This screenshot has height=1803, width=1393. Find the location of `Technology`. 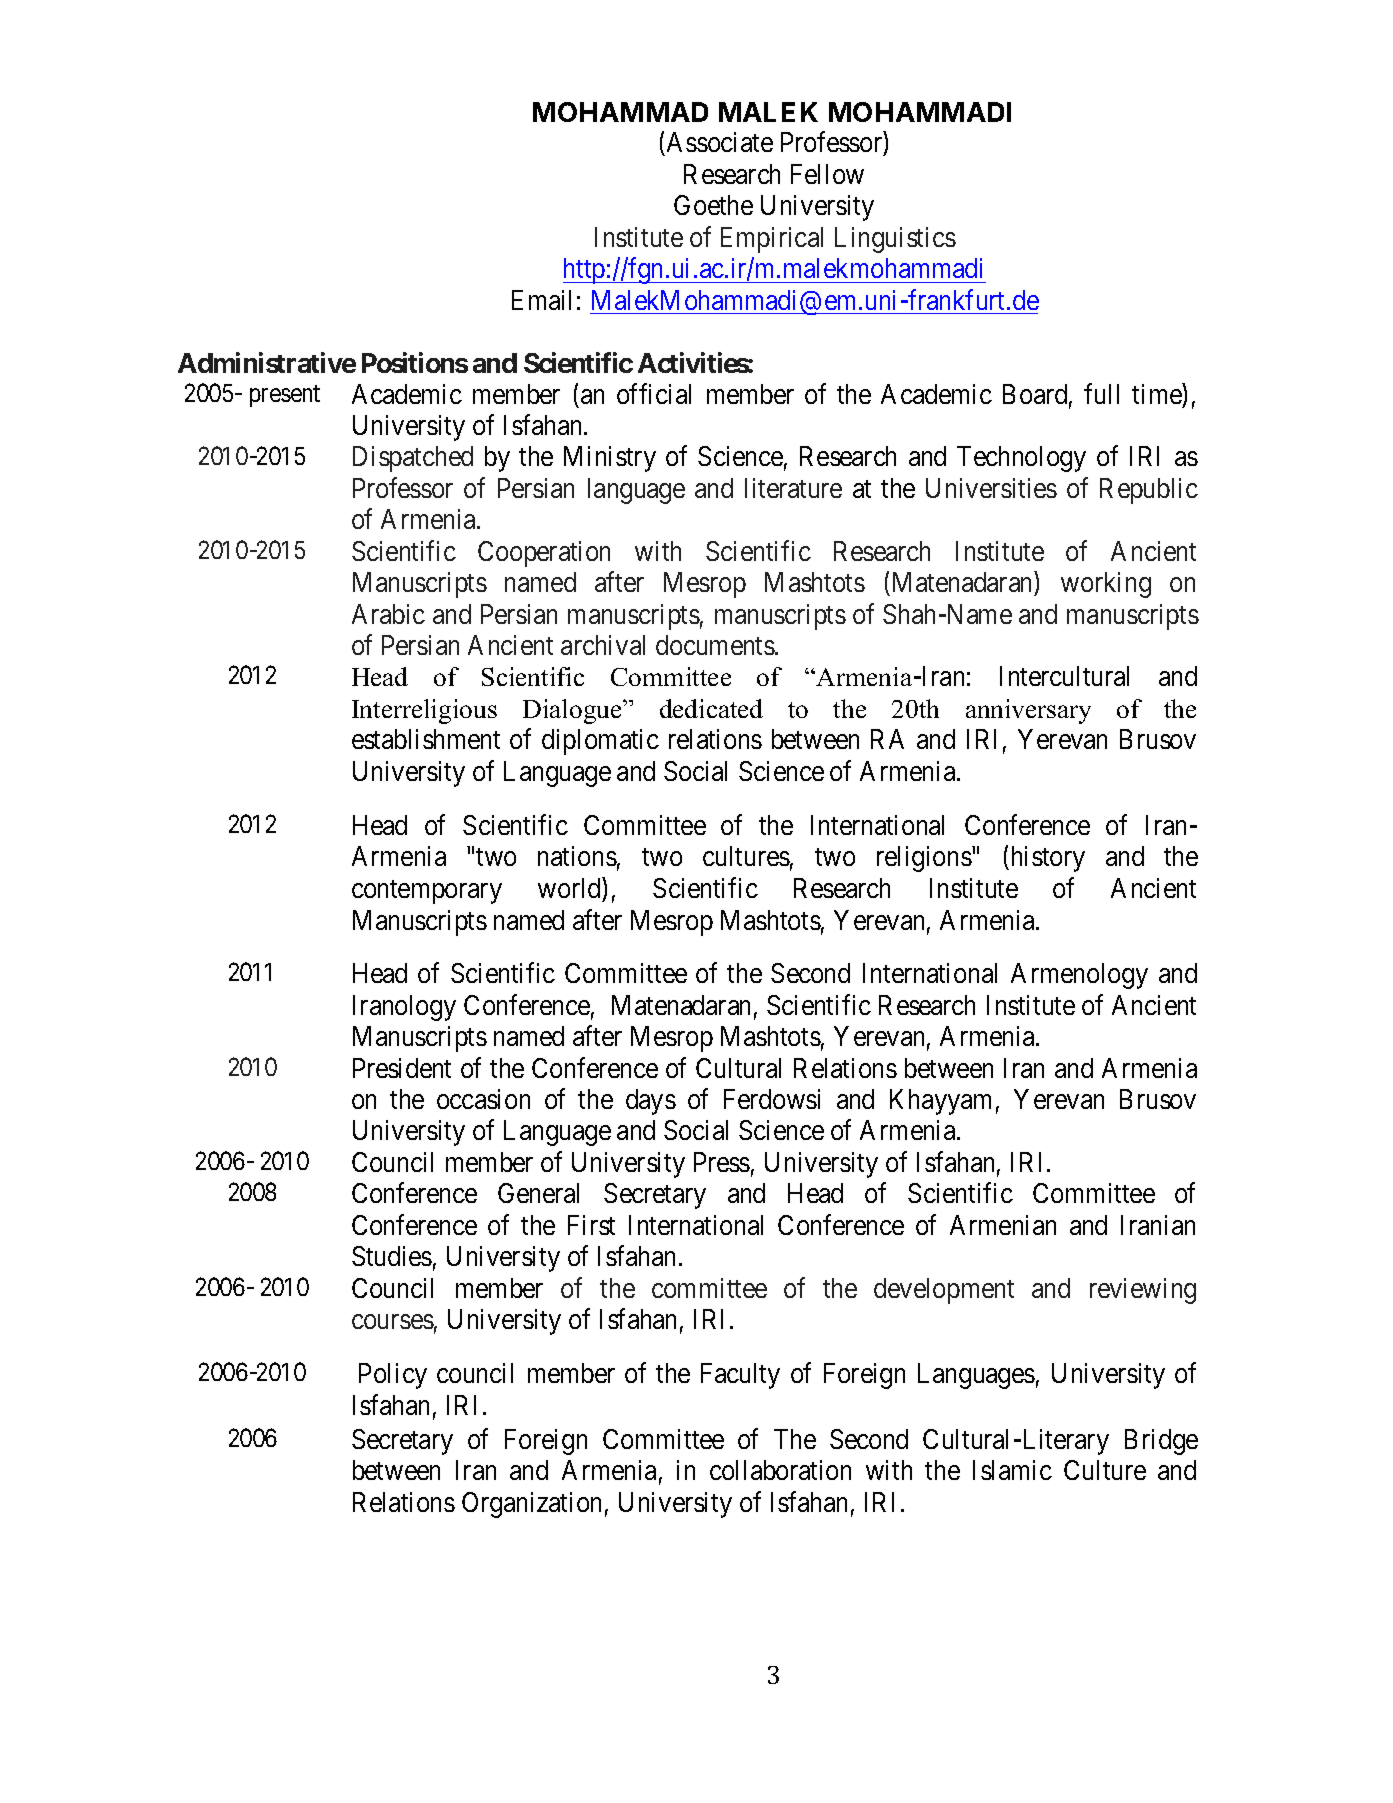

Technology is located at coordinates (1021, 459).
